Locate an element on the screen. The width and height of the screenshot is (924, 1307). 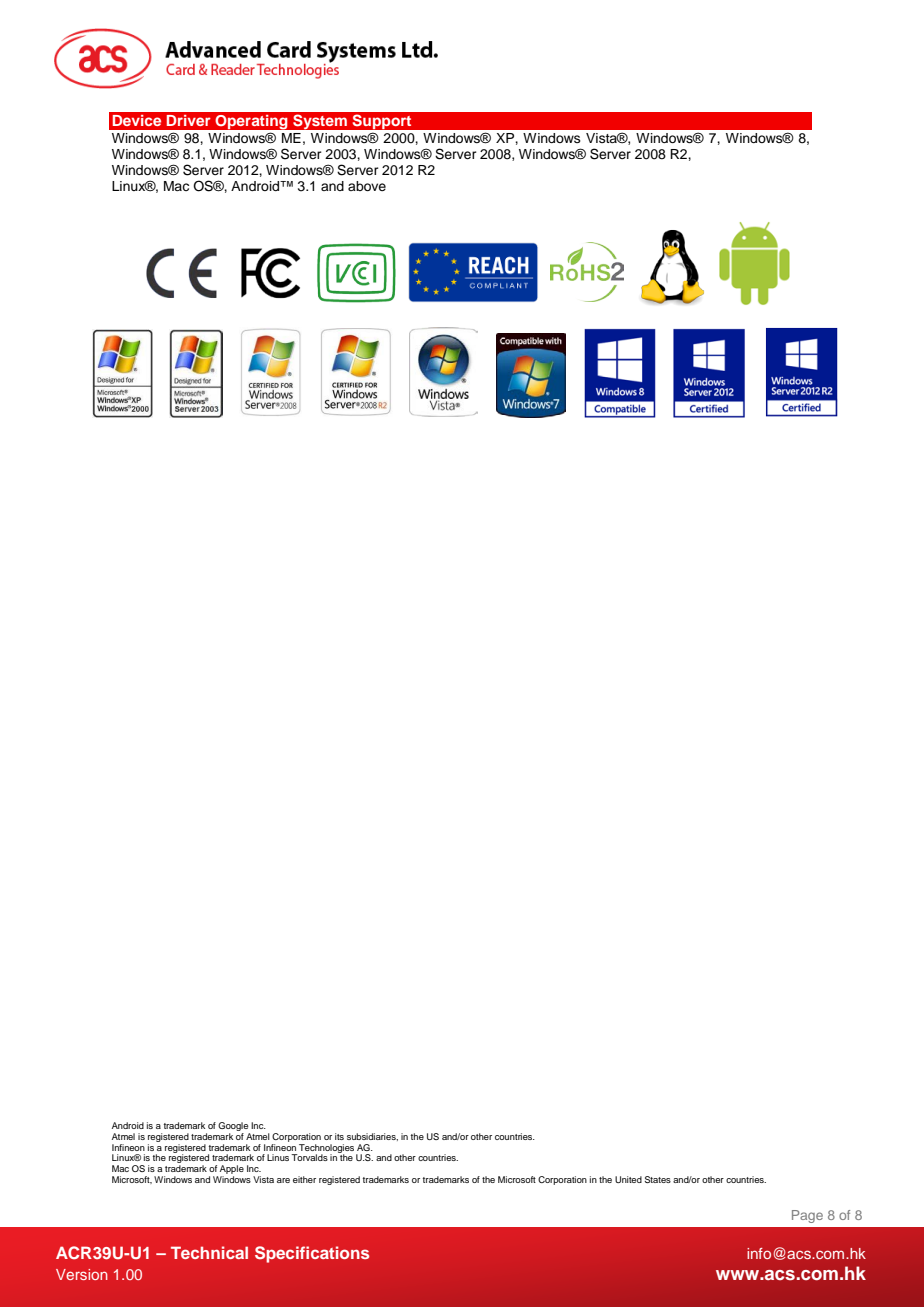
Google is located at coordinates (234, 1128).
